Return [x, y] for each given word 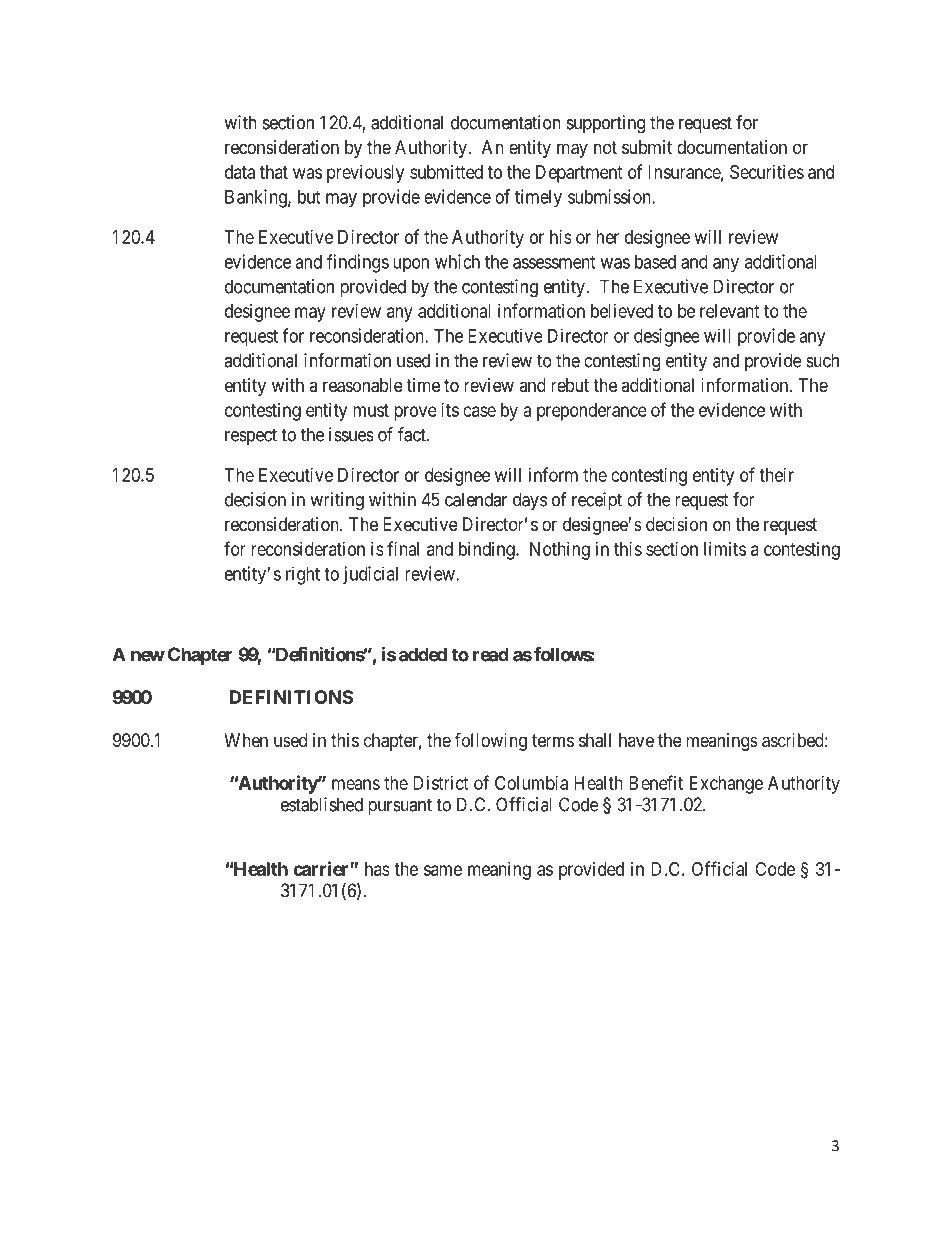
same [443, 870]
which [457, 261]
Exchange [726, 785]
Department [579, 174]
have [636, 740]
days [530, 501]
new [148, 656]
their [776, 475]
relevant [730, 311]
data [240, 172]
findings [358, 263]
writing [337, 501]
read [491, 654]
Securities [767, 172]
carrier [322, 868]
